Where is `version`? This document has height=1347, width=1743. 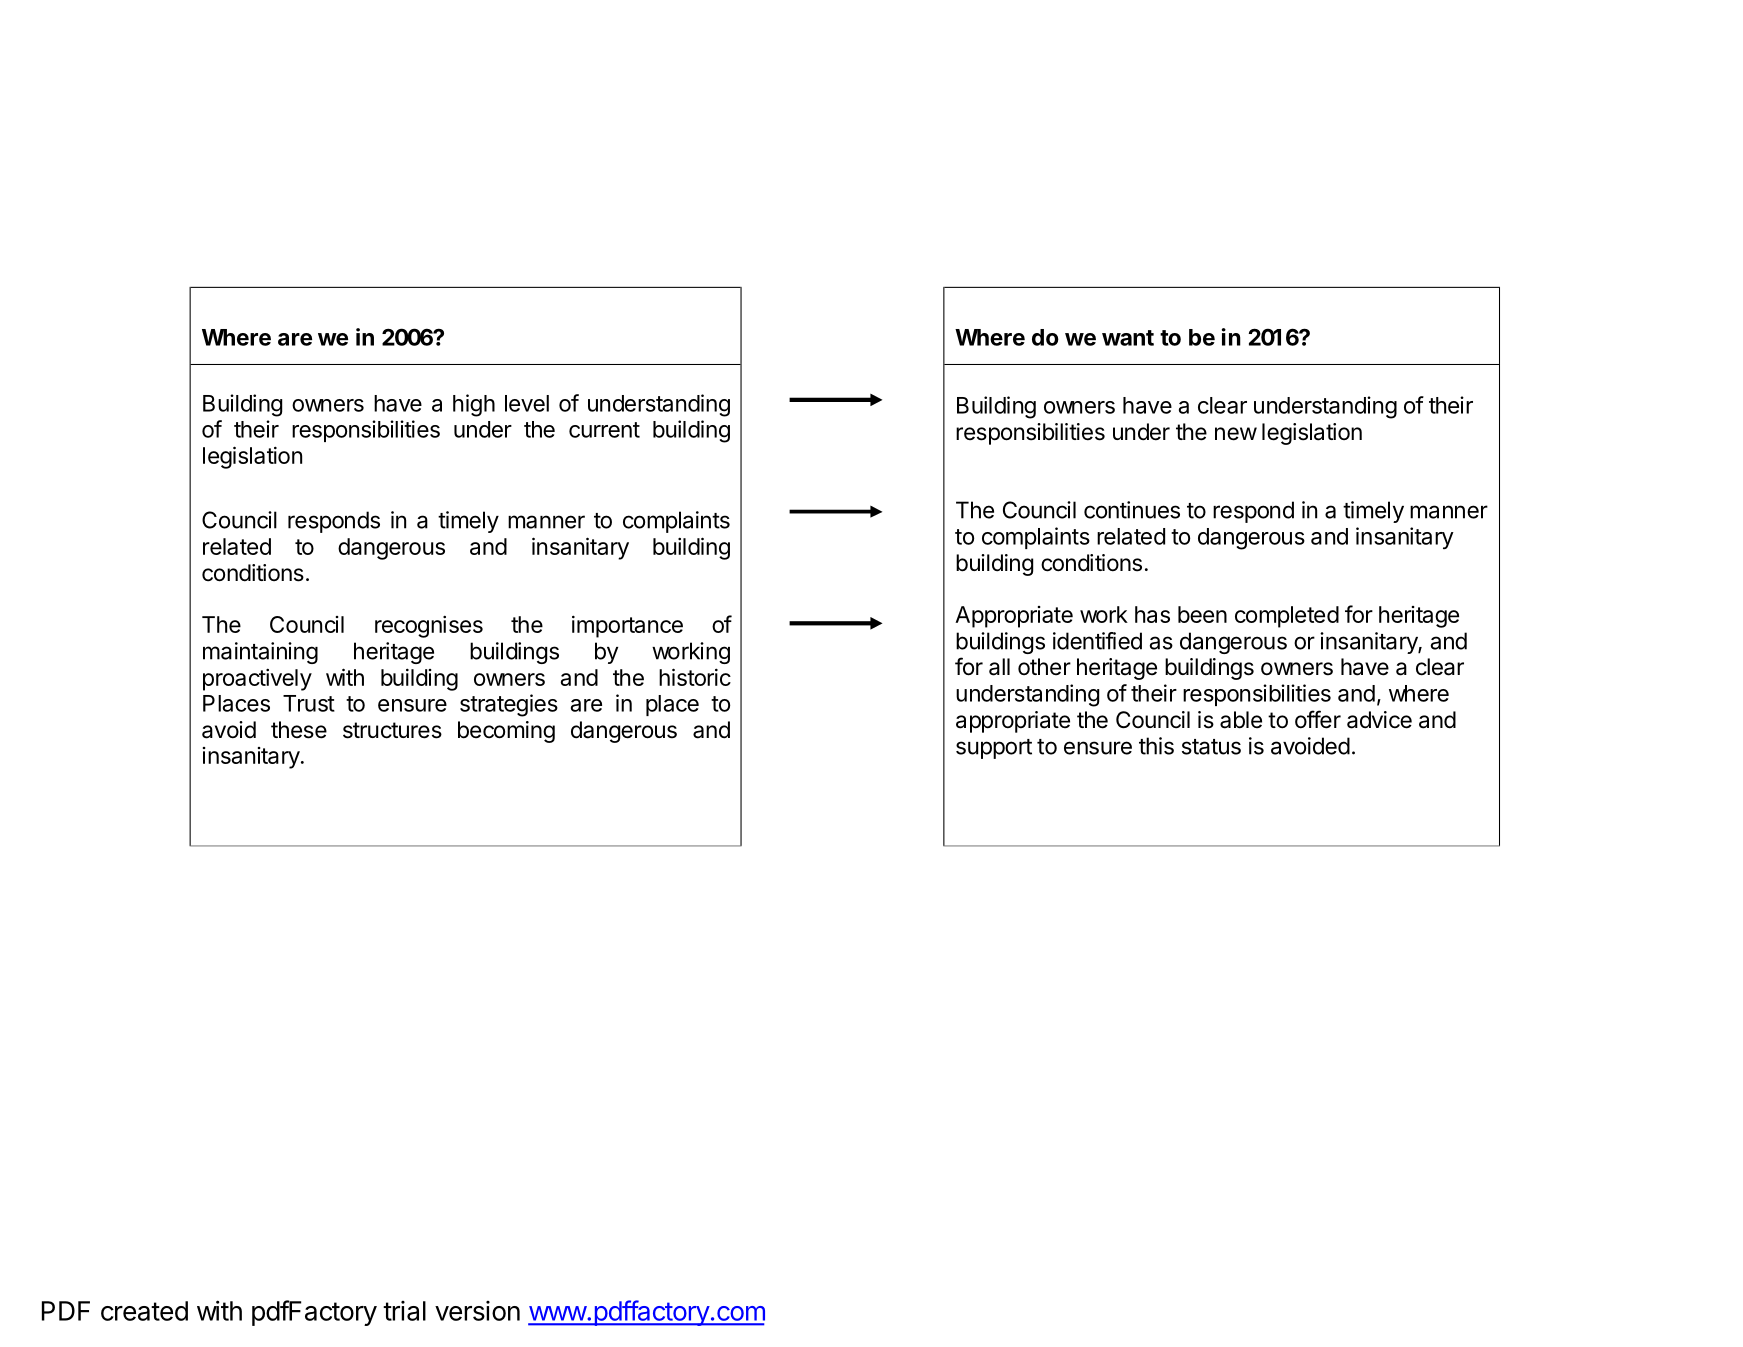 version is located at coordinates (477, 1311).
